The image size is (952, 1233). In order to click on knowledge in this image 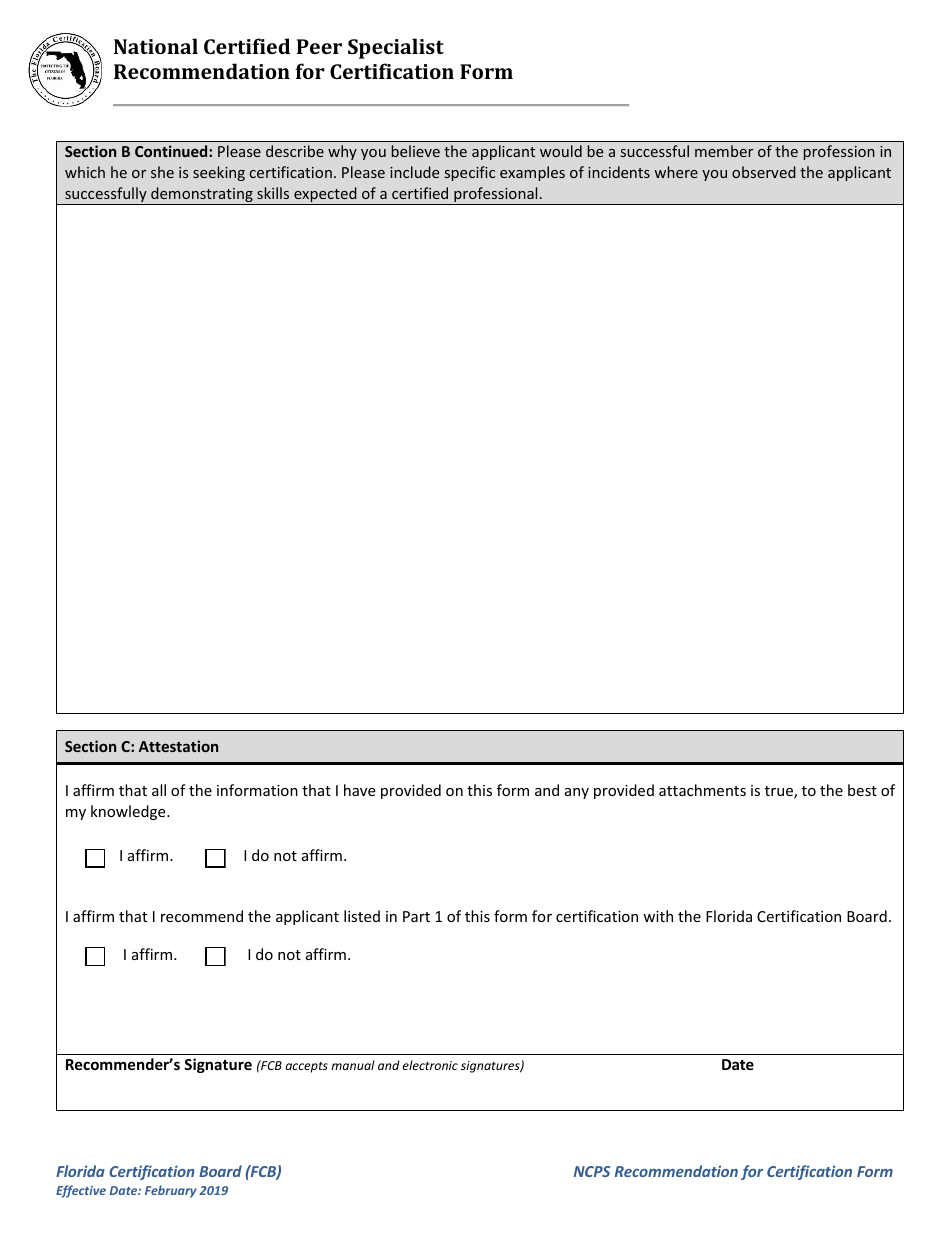, I will do `click(129, 812)`.
